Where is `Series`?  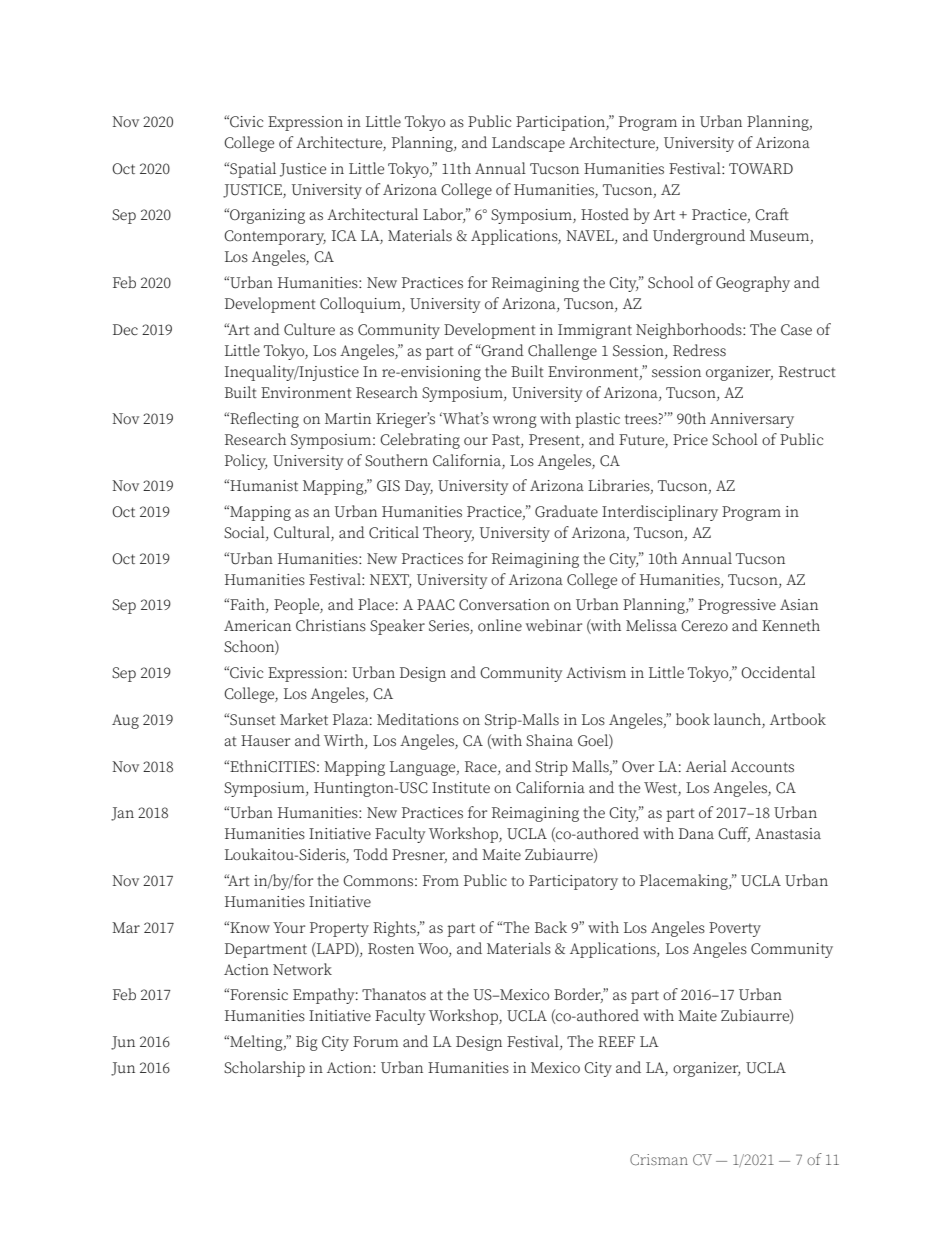
Series is located at coordinates (450, 627).
